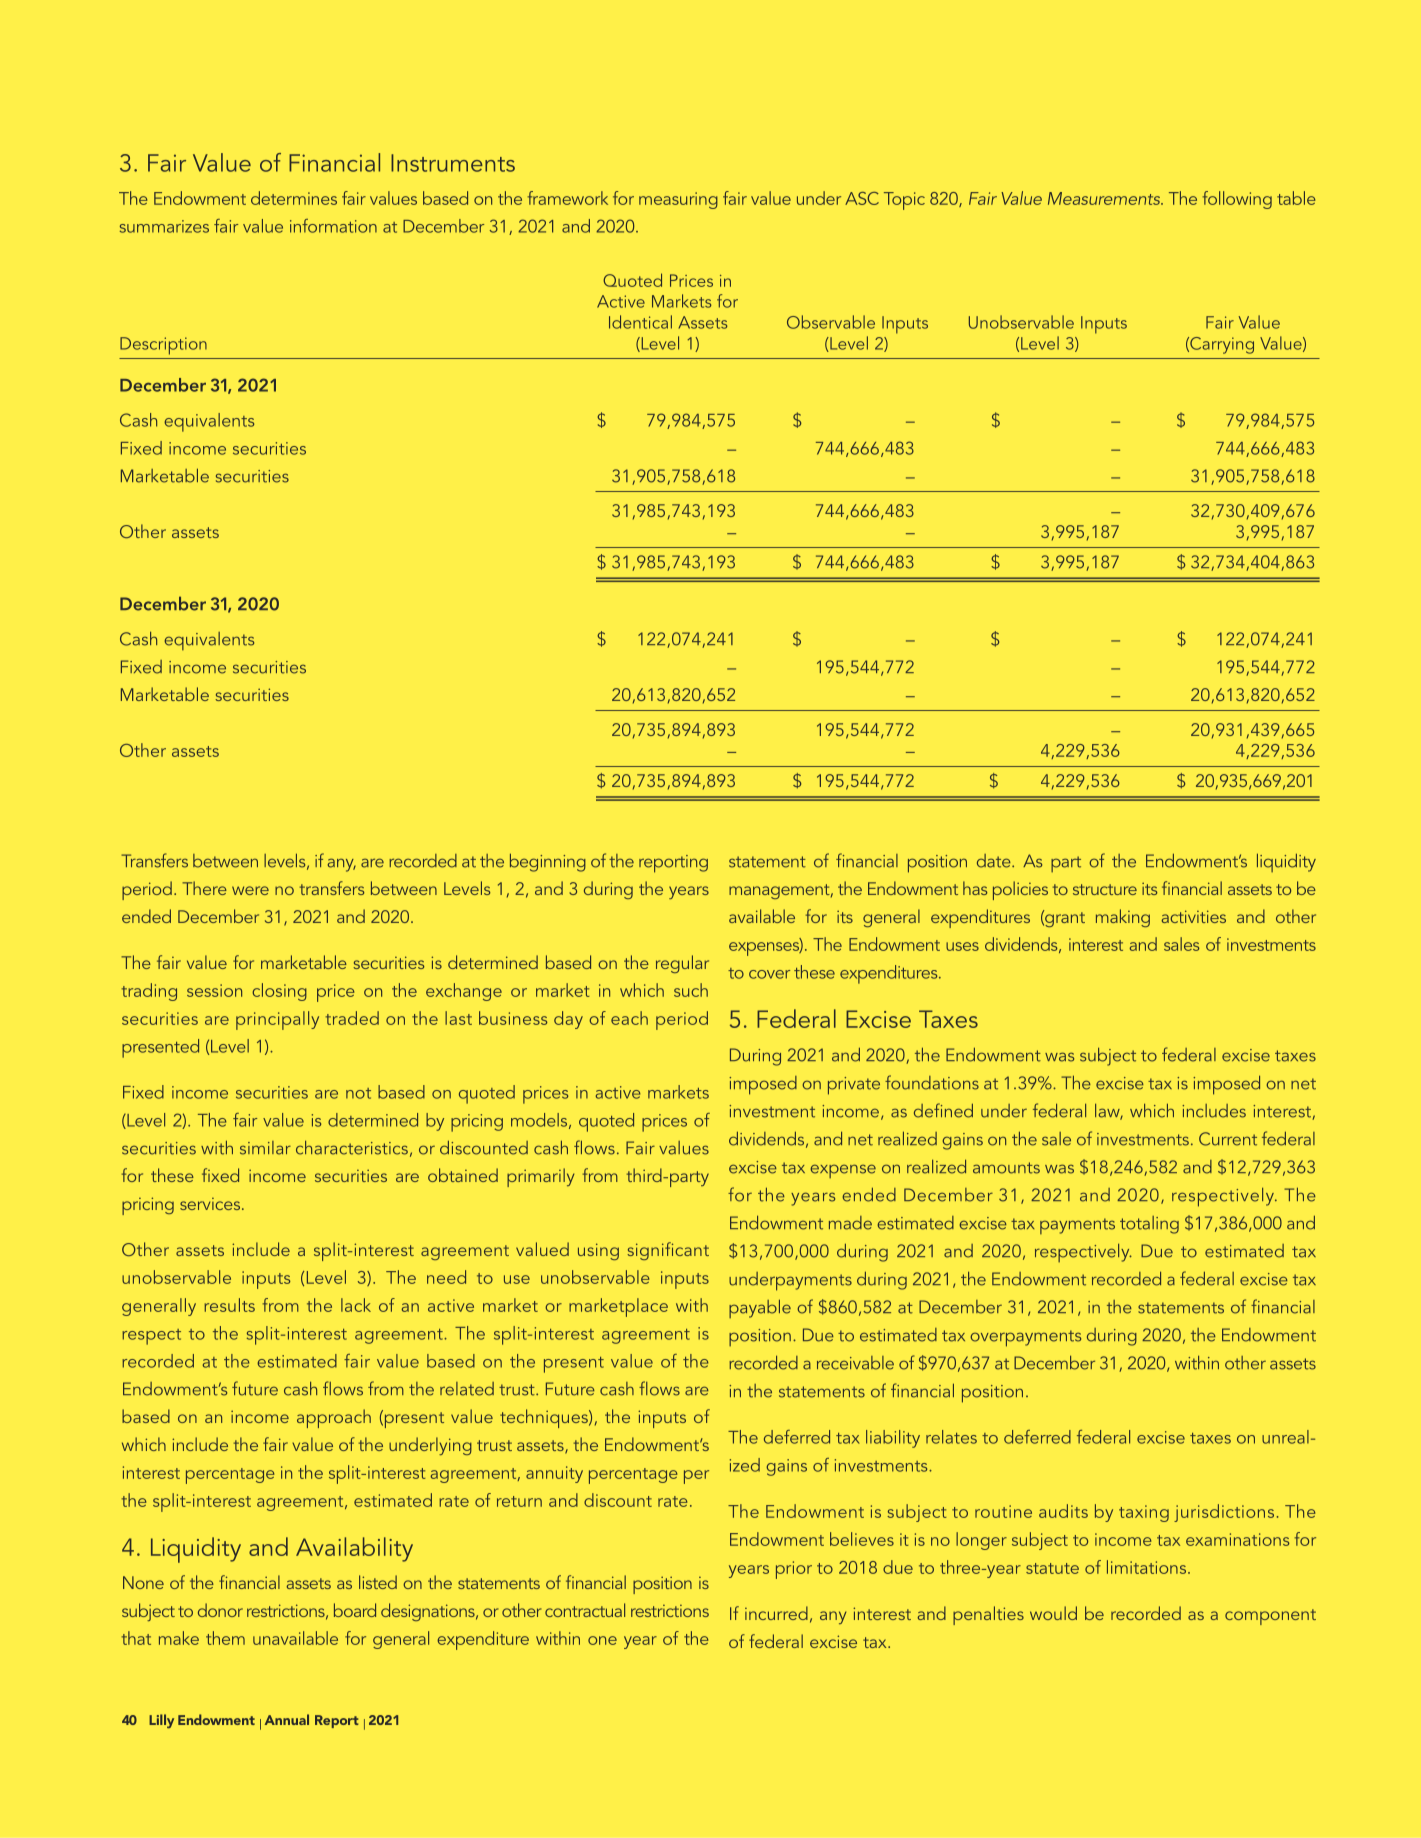 The image size is (1421, 1838). What do you see at coordinates (294, 198) in the document?
I see `determines` at bounding box center [294, 198].
